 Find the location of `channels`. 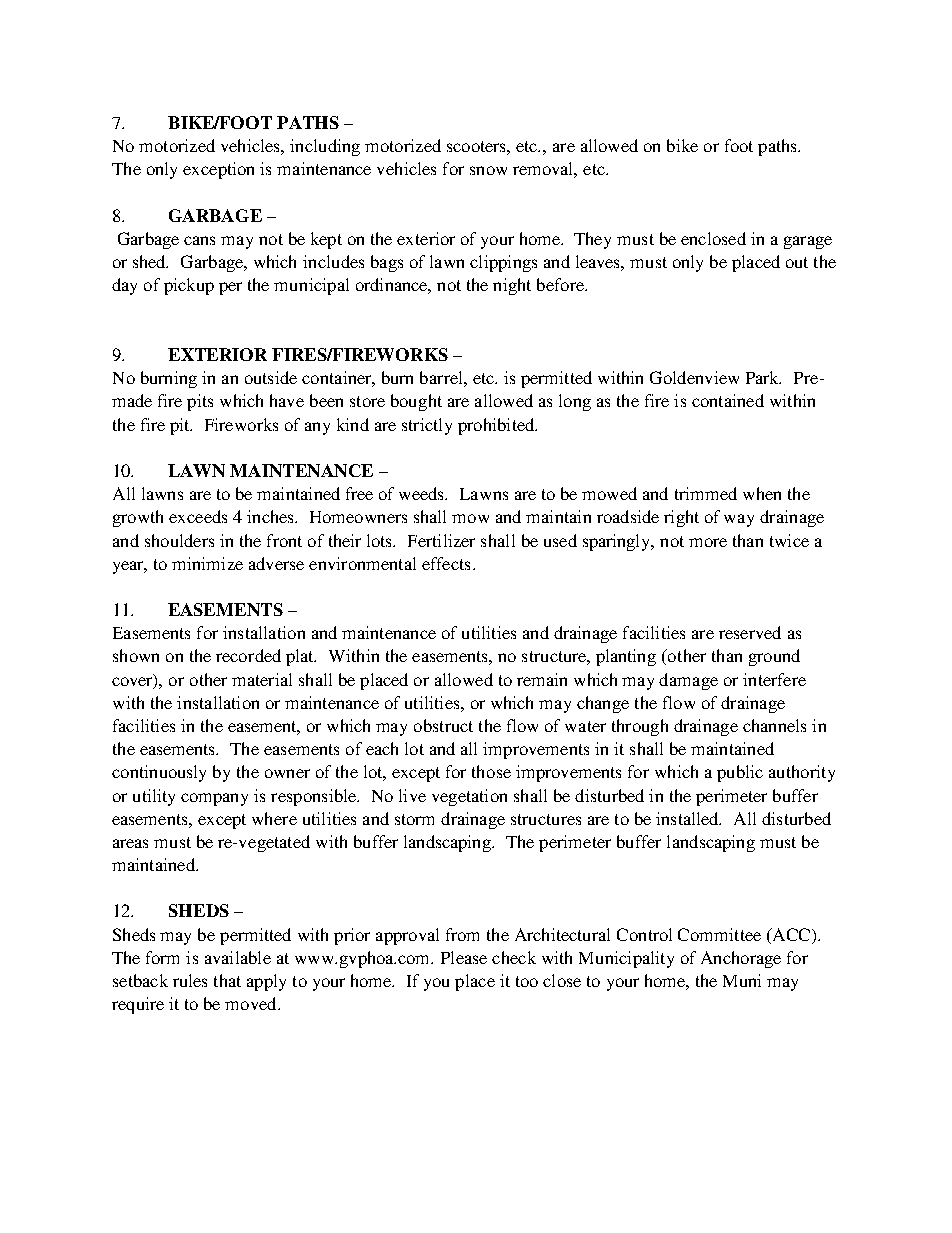

channels is located at coordinates (774, 725).
